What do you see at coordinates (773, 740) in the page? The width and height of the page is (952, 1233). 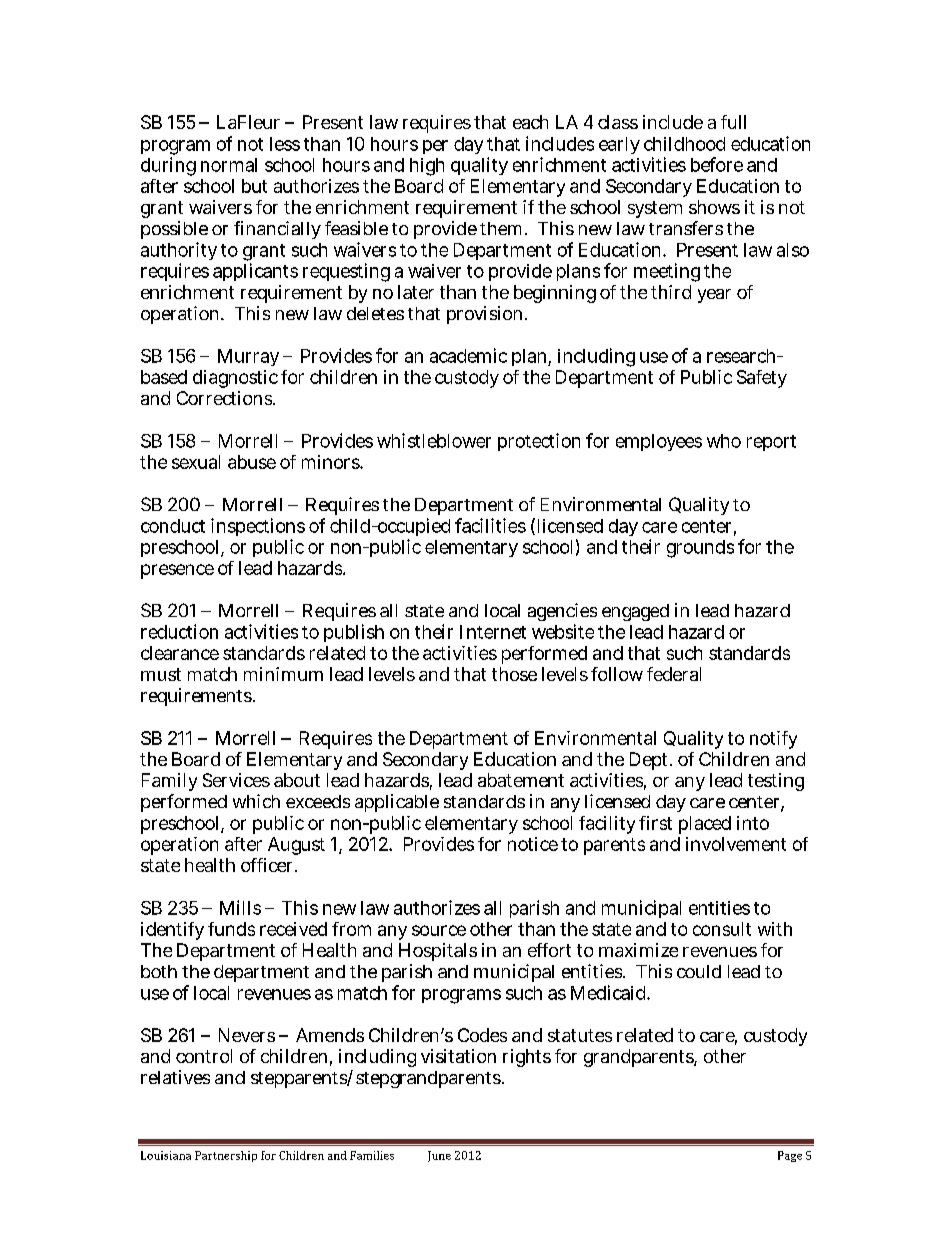 I see `notify` at bounding box center [773, 740].
